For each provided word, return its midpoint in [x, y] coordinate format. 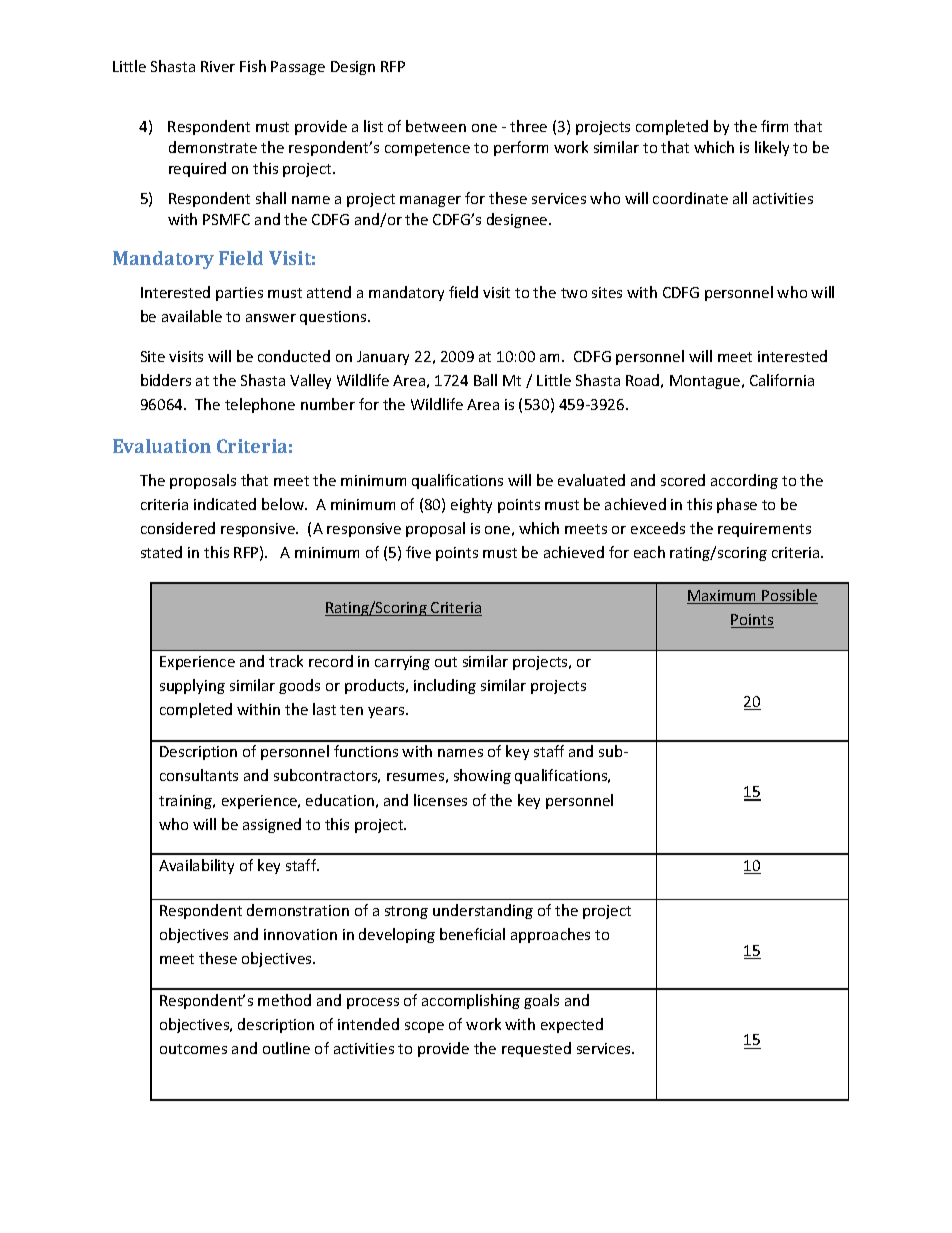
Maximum [723, 597]
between [436, 126]
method [284, 1000]
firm [774, 126]
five [418, 552]
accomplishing [471, 1001]
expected [572, 1025]
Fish [253, 66]
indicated [225, 504]
